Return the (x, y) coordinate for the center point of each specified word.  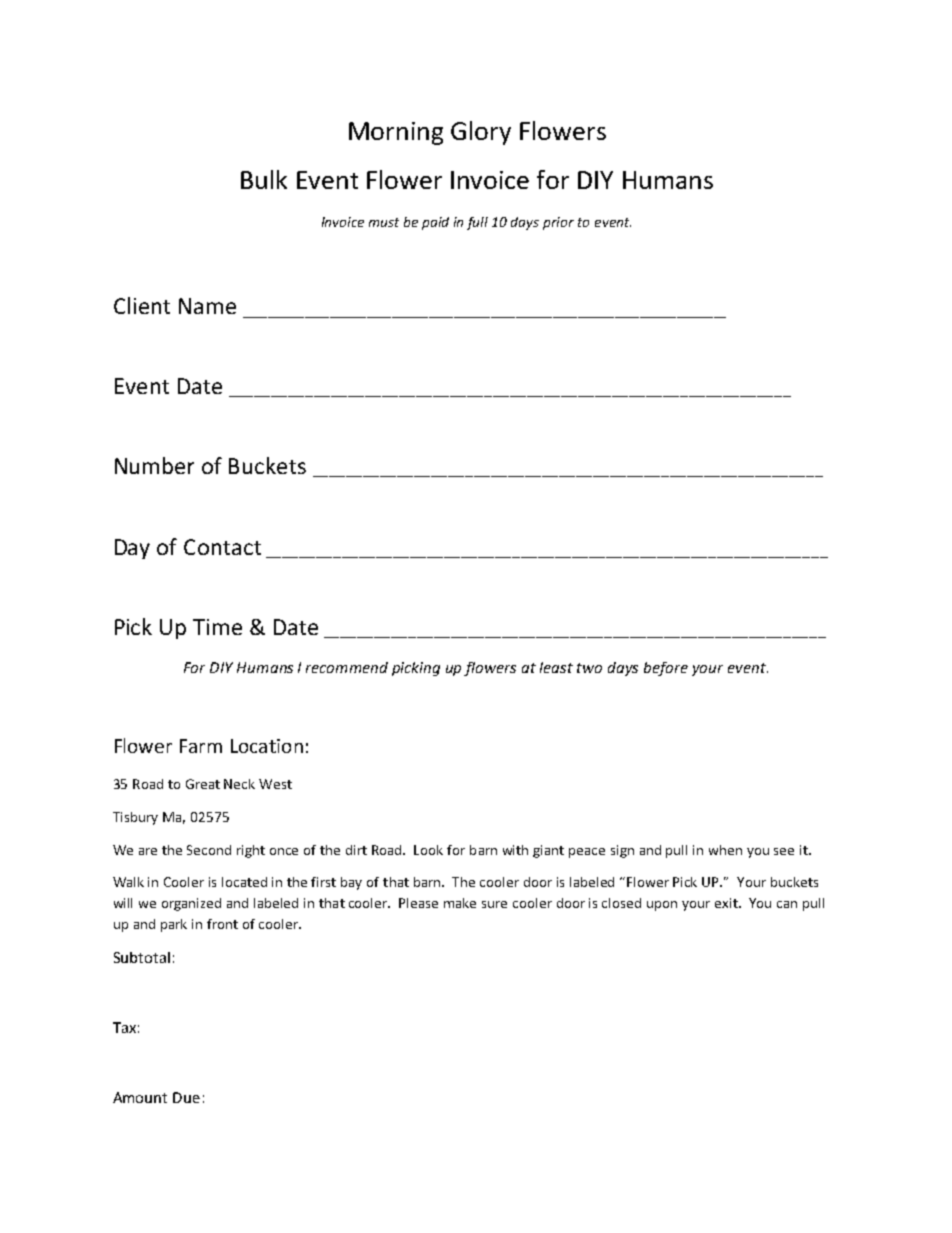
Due (186, 1097)
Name (207, 306)
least (556, 667)
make (460, 903)
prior (558, 223)
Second (209, 850)
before (666, 669)
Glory (481, 133)
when (725, 850)
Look (428, 850)
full (477, 223)
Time (217, 627)
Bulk (264, 179)
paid (435, 223)
